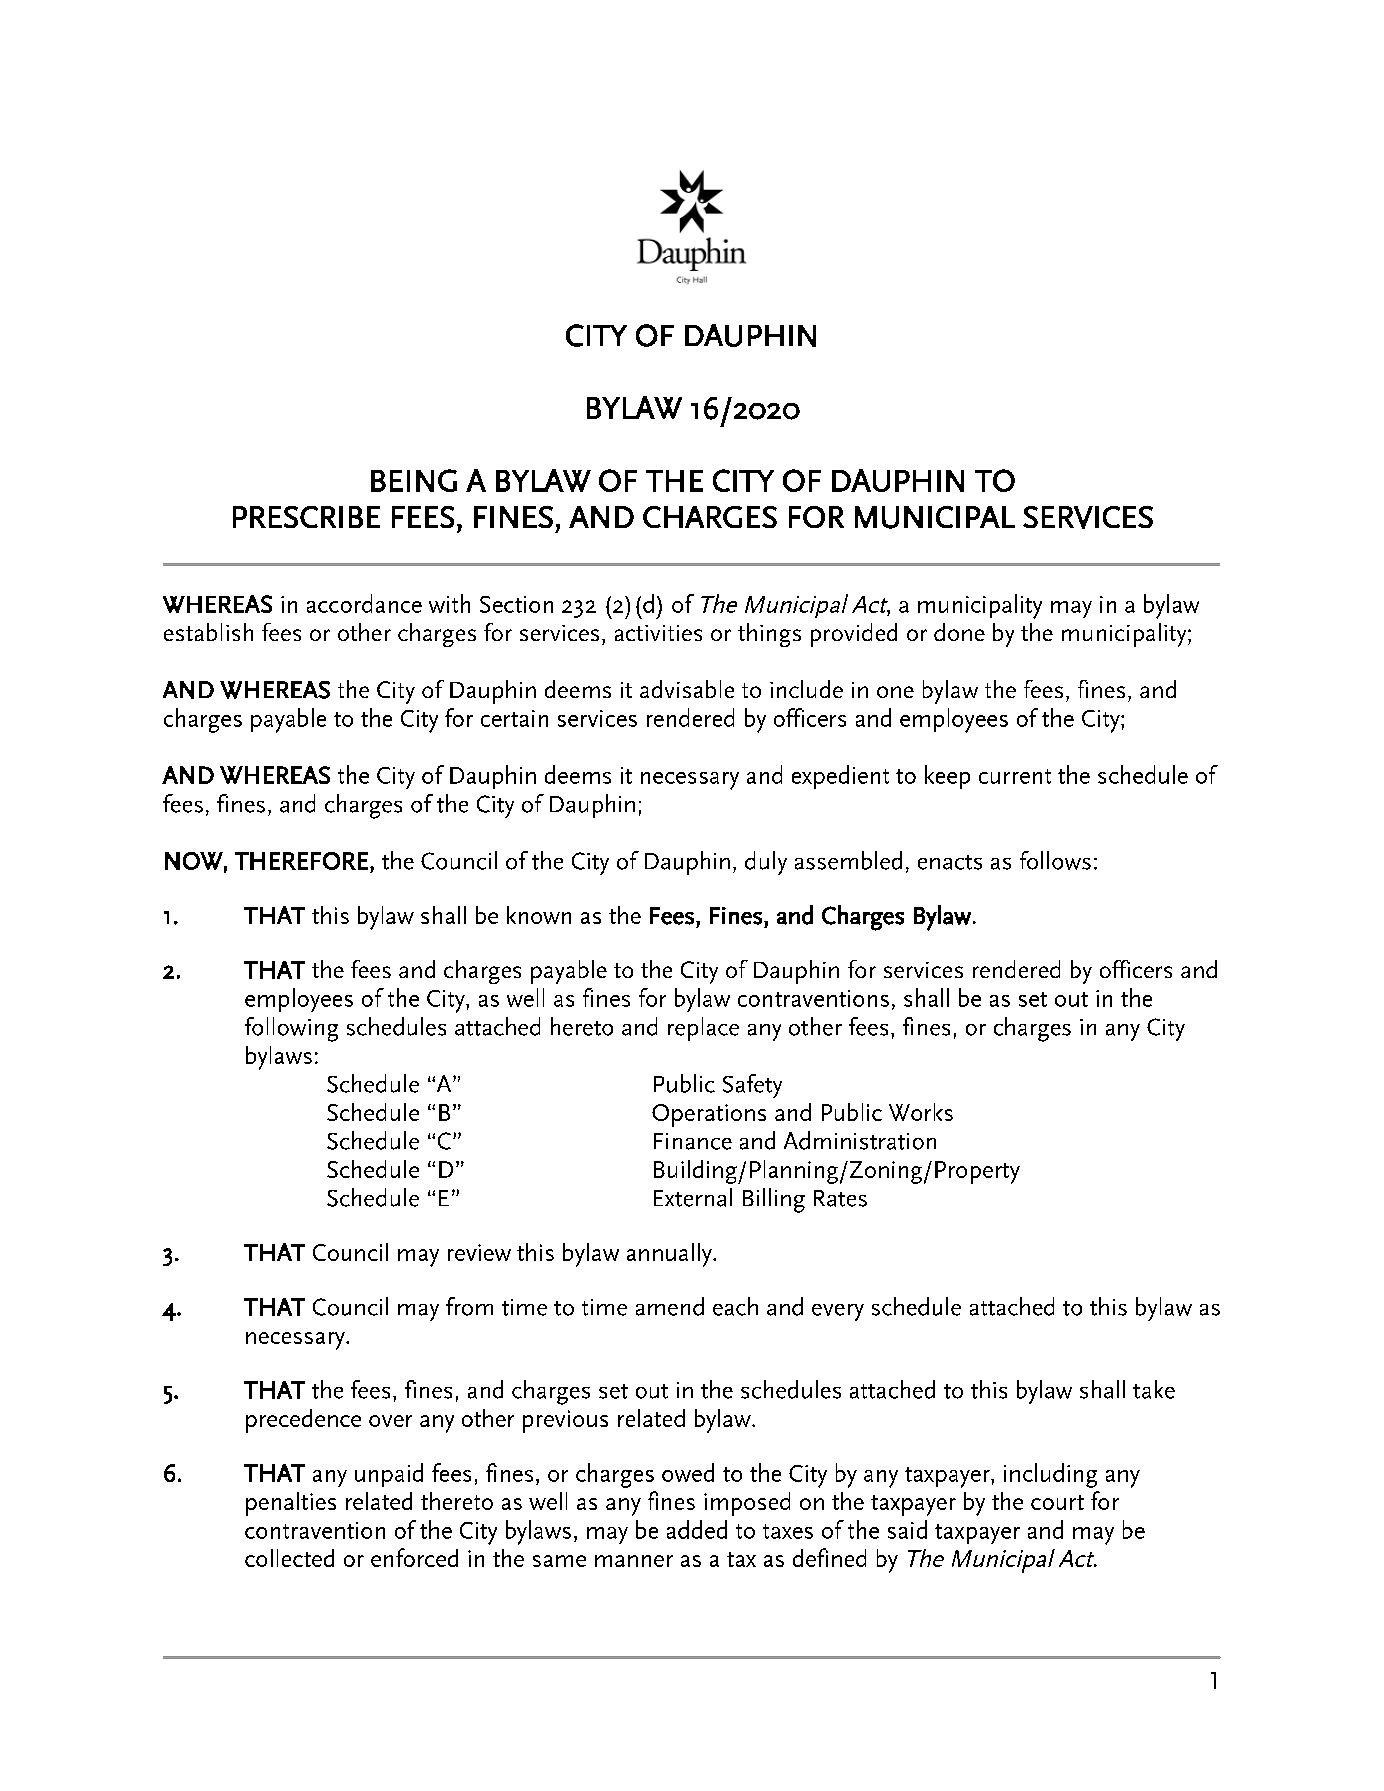 This screenshot has height=1791, width=1384. I want to click on done, so click(959, 632).
